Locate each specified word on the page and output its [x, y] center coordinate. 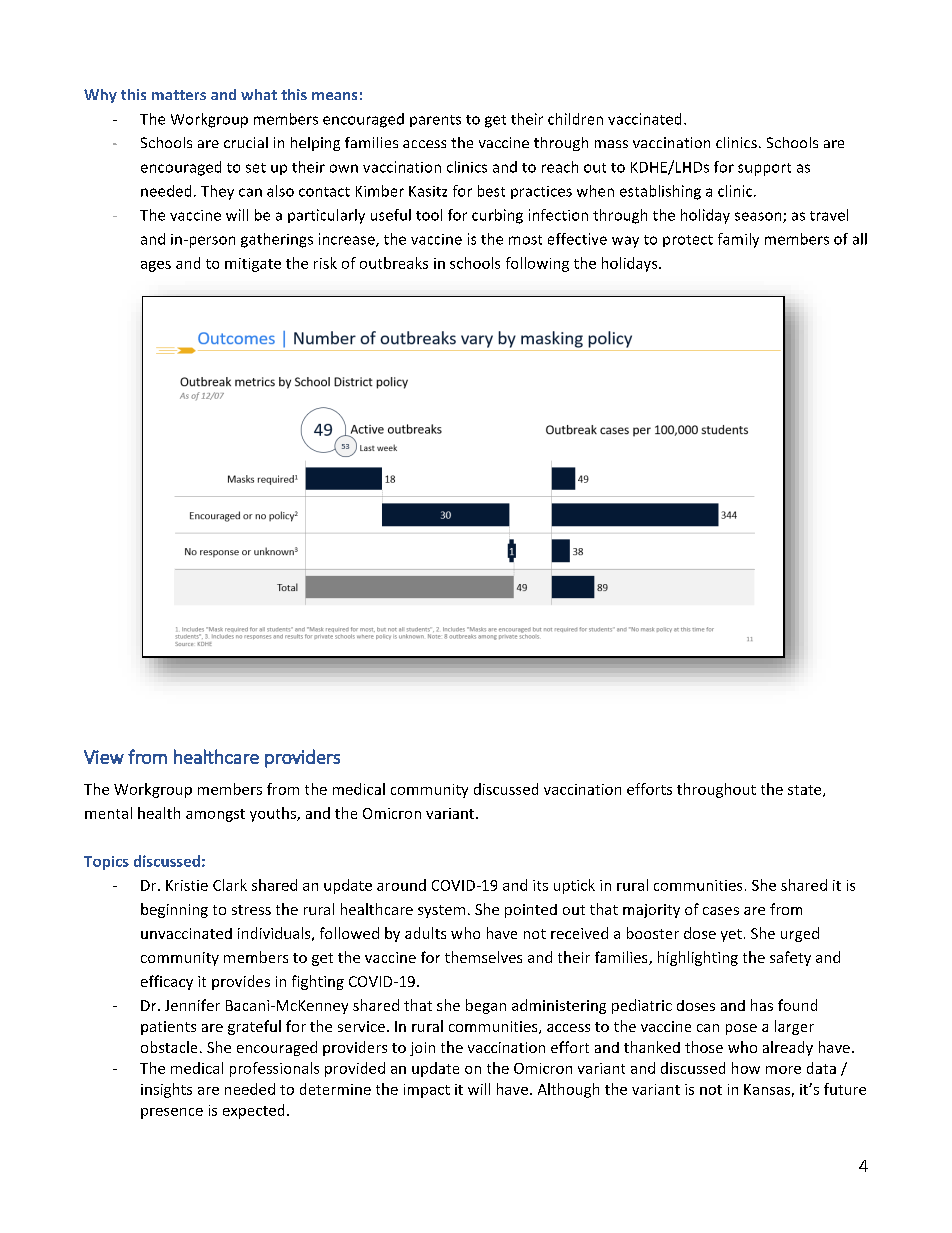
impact [427, 1091]
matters [179, 95]
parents [435, 121]
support [764, 169]
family [738, 240]
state [806, 791]
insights [166, 1090]
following [537, 264]
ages [156, 266]
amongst [215, 815]
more [783, 1070]
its [540, 885]
